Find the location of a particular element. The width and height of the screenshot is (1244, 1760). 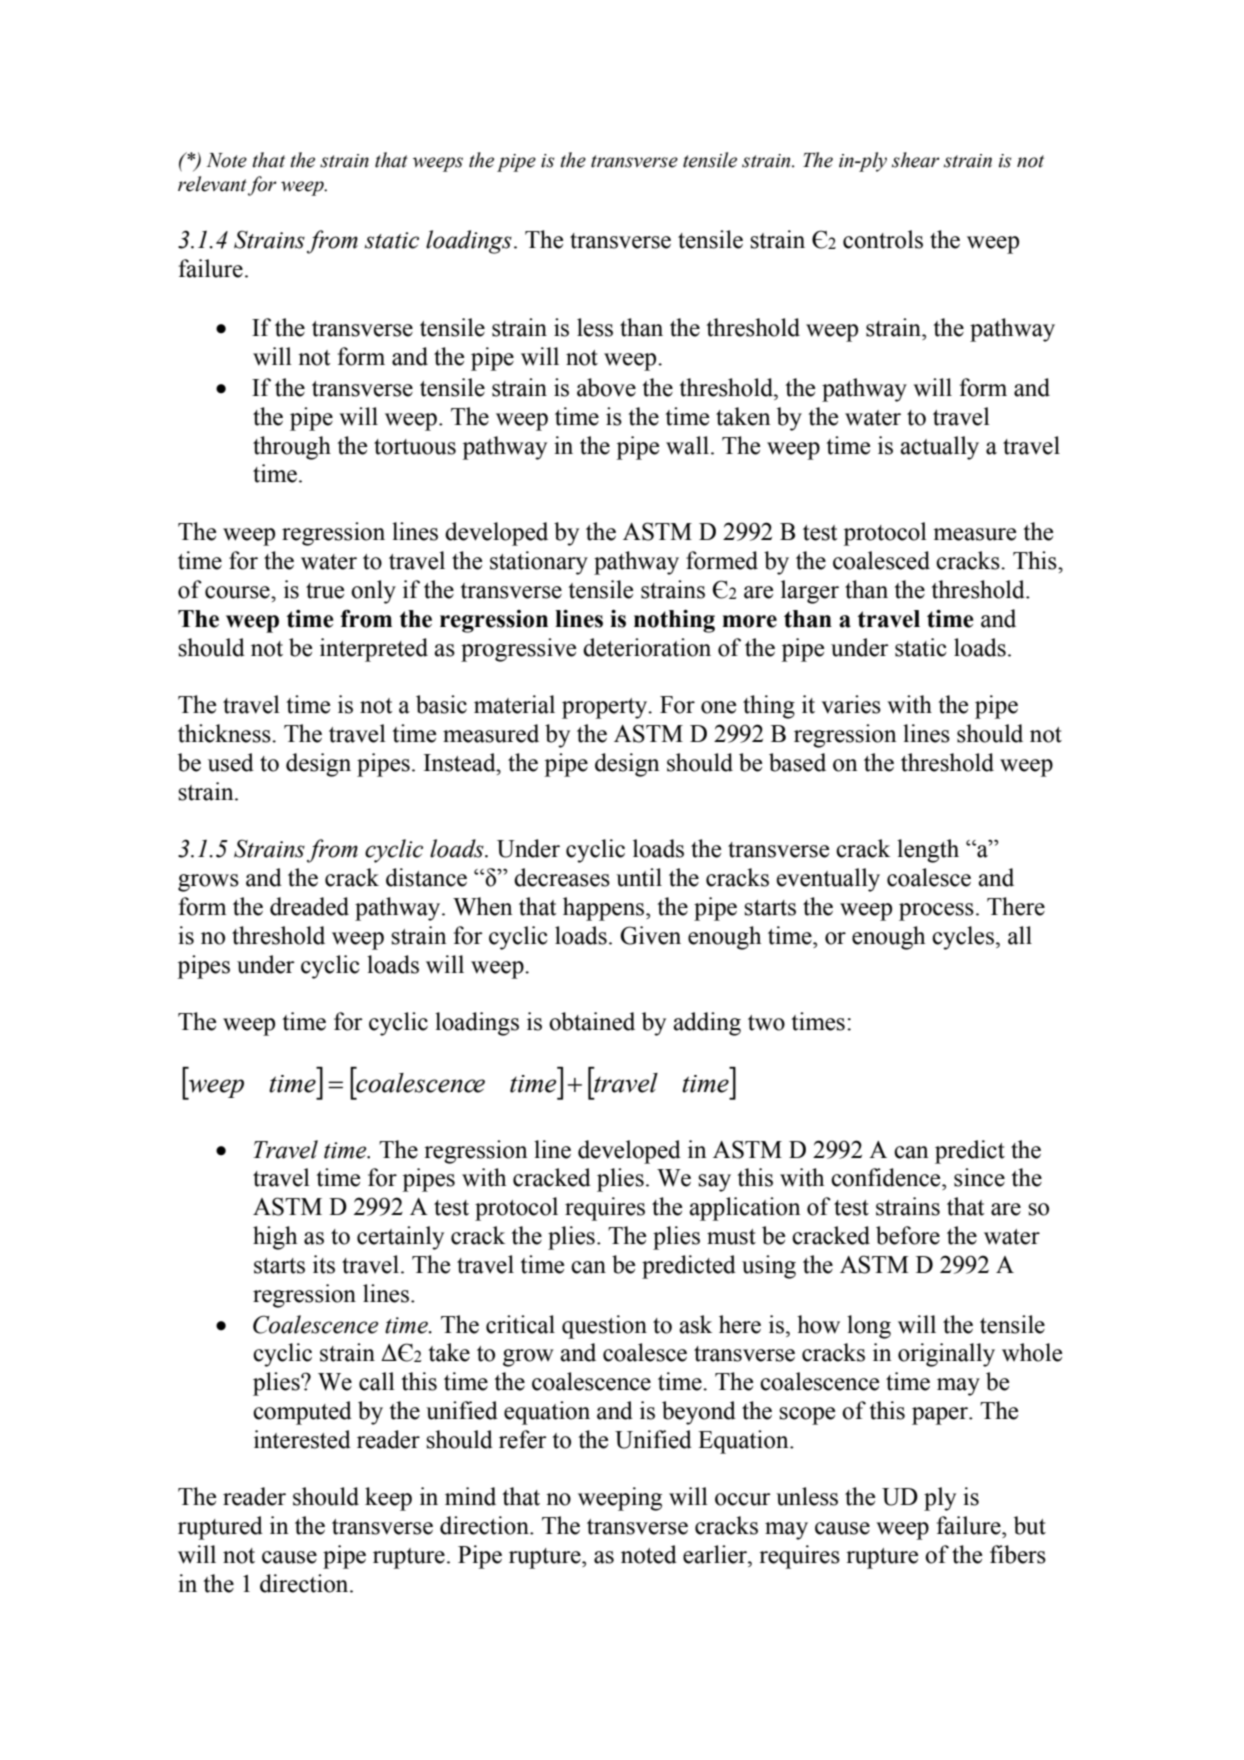

cycles is located at coordinates (963, 938).
